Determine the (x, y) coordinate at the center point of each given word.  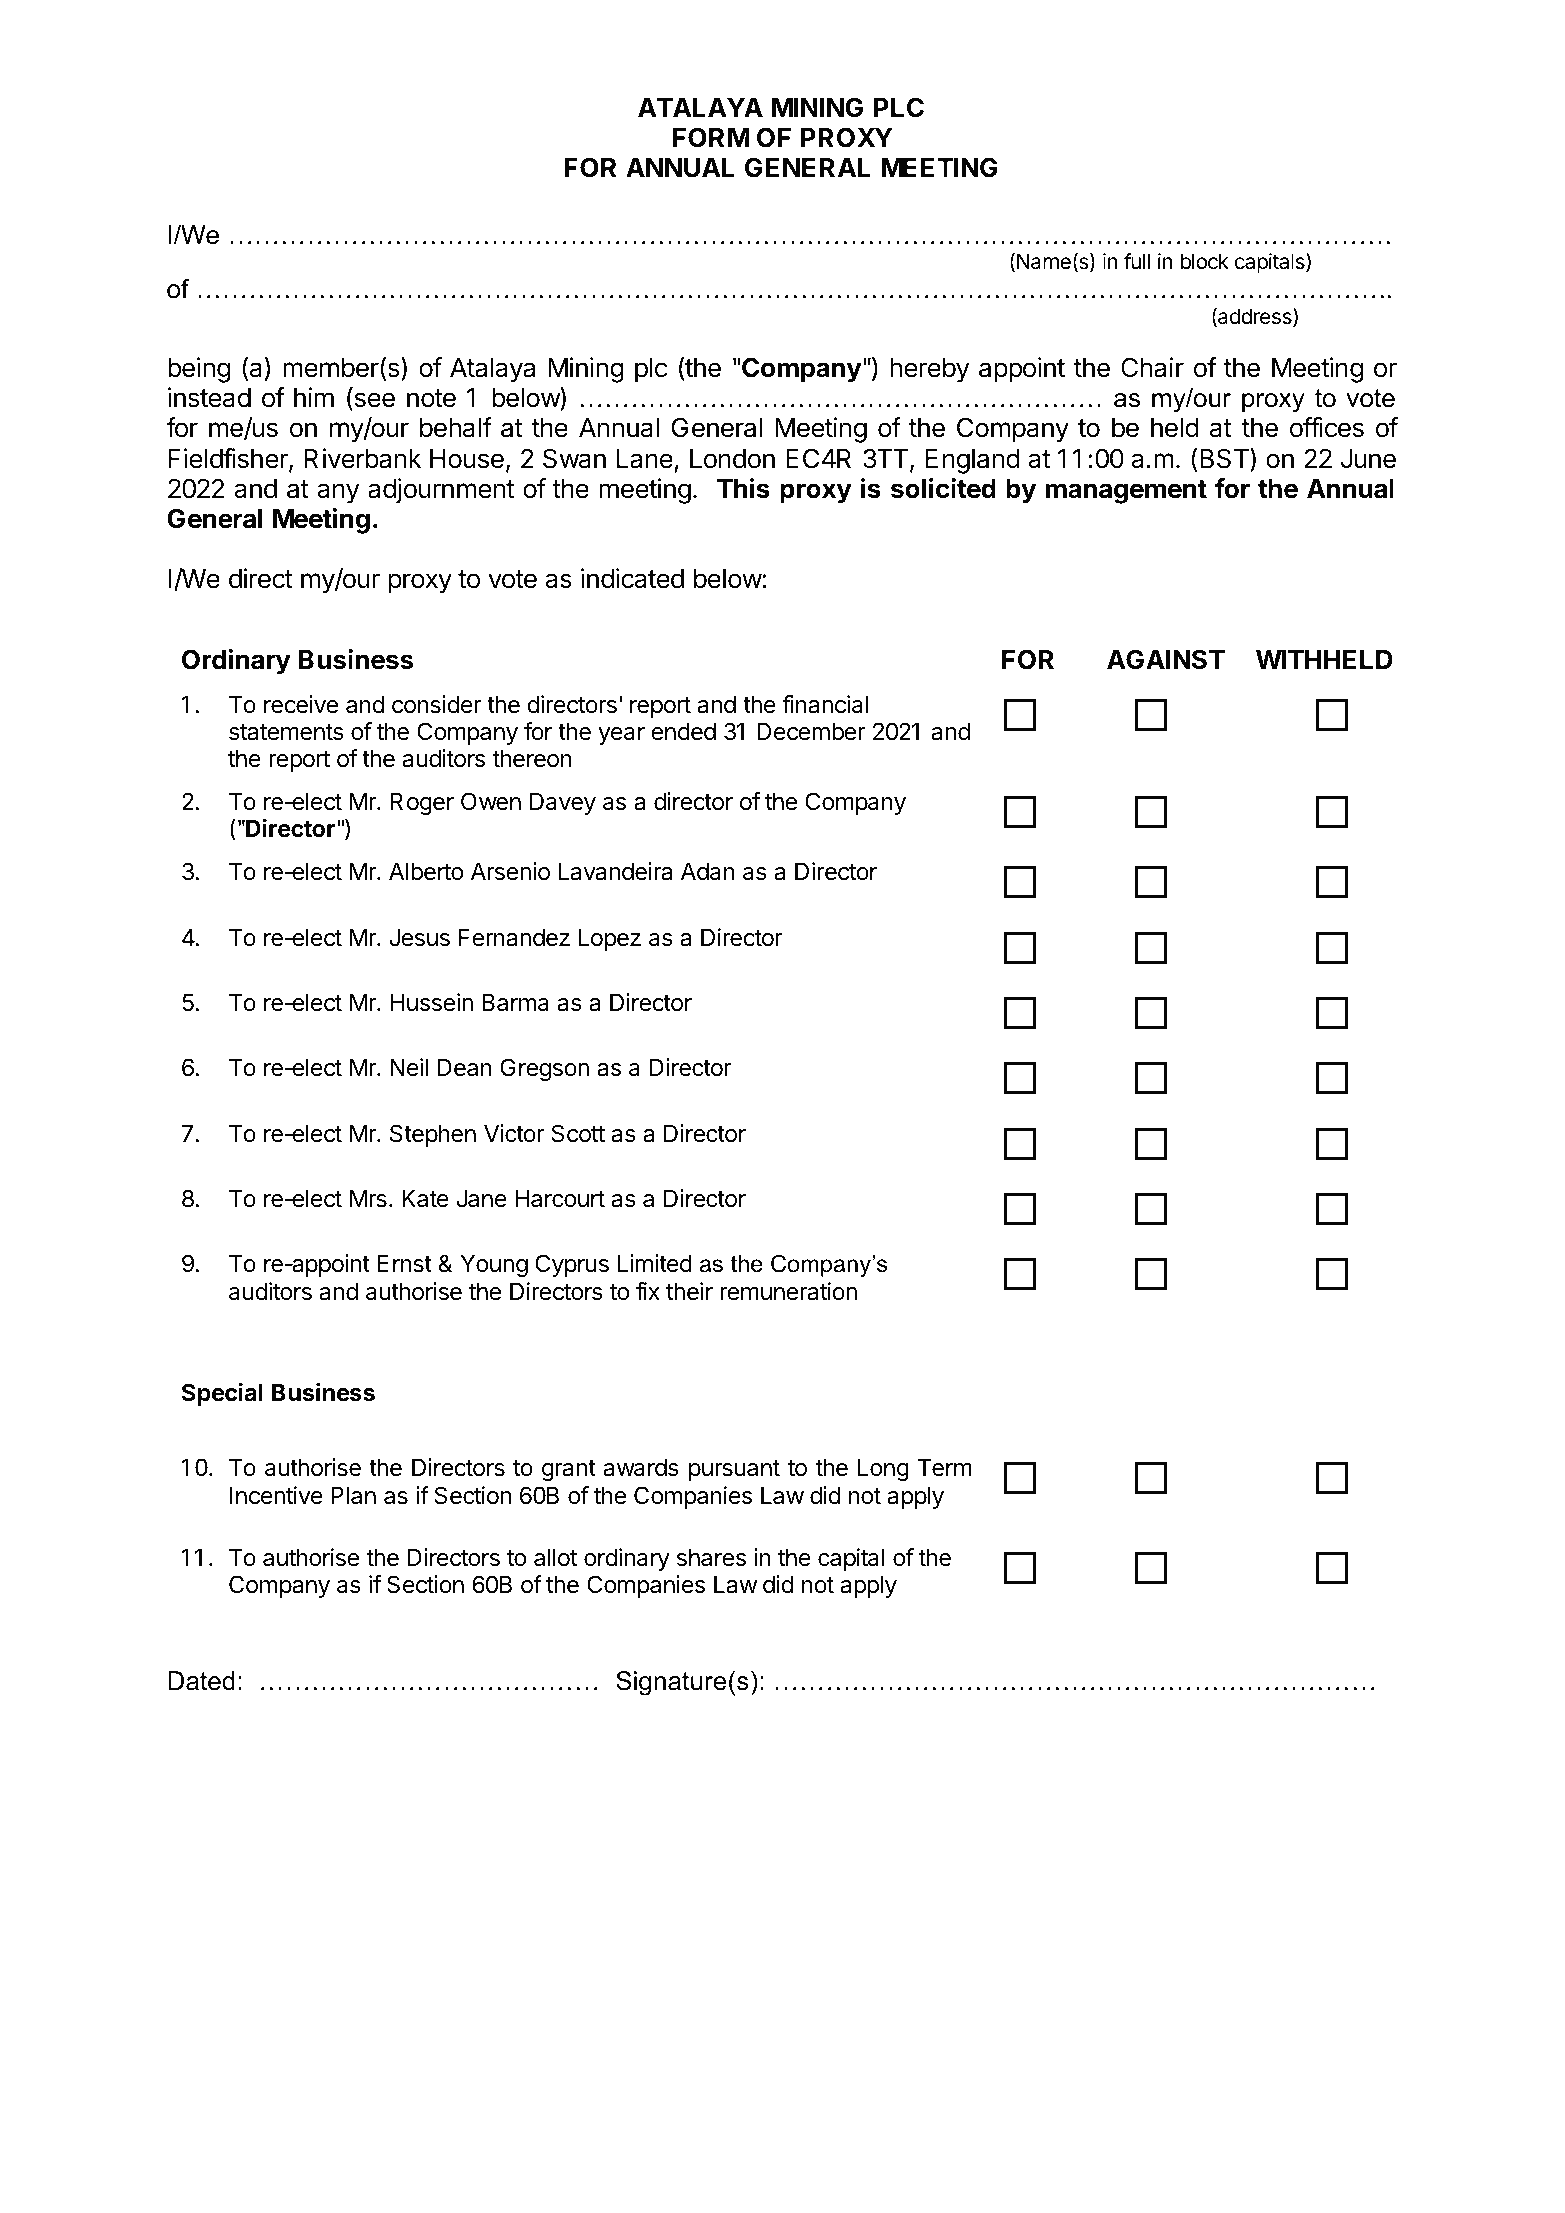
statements (286, 732)
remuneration (788, 1291)
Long (883, 1469)
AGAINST (1166, 659)
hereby (930, 370)
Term (945, 1467)
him (314, 397)
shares (711, 1557)
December (811, 731)
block (1205, 261)
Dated (201, 1681)
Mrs (368, 1198)
